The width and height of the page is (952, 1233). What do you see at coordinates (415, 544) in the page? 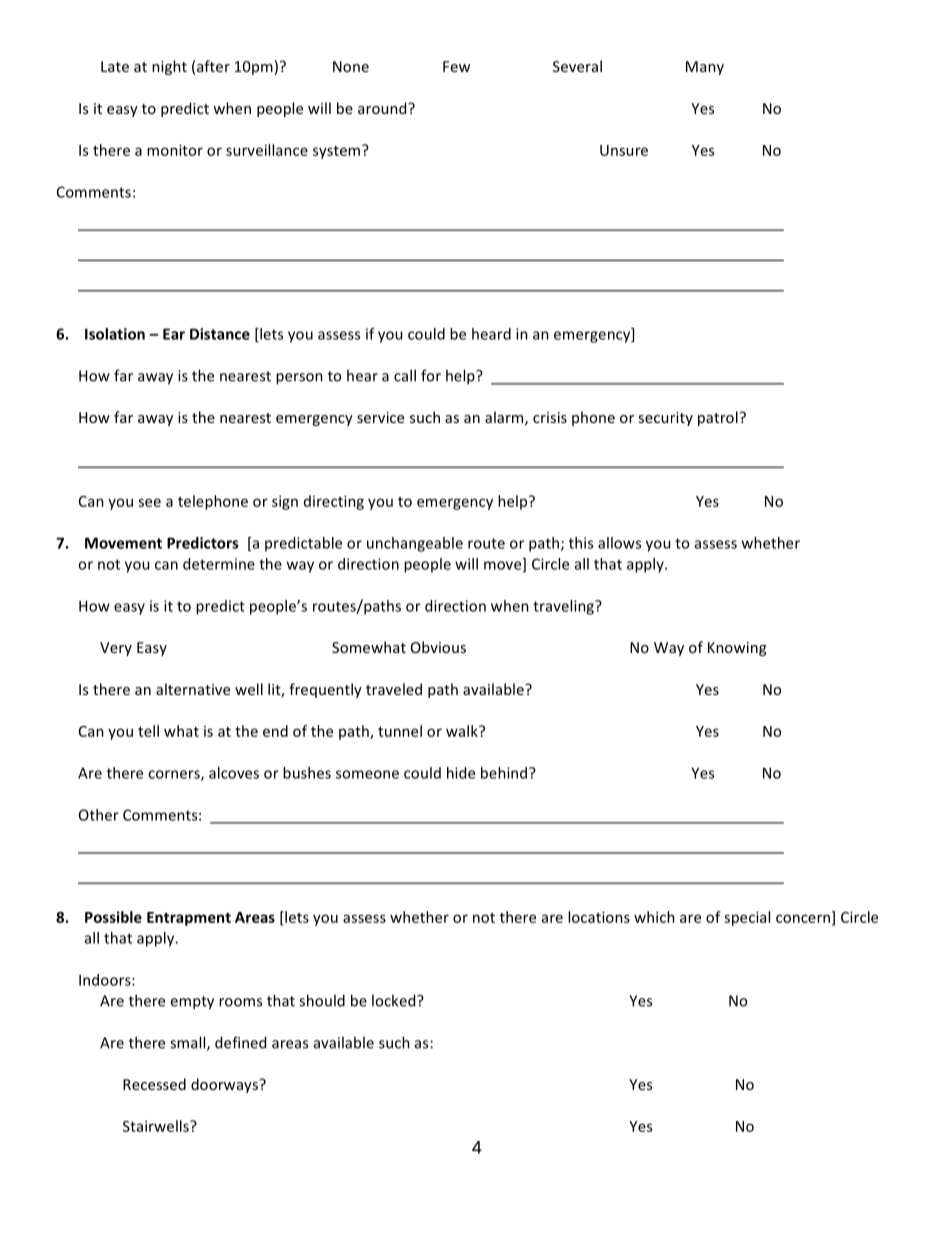
I see `unchangeable` at bounding box center [415, 544].
